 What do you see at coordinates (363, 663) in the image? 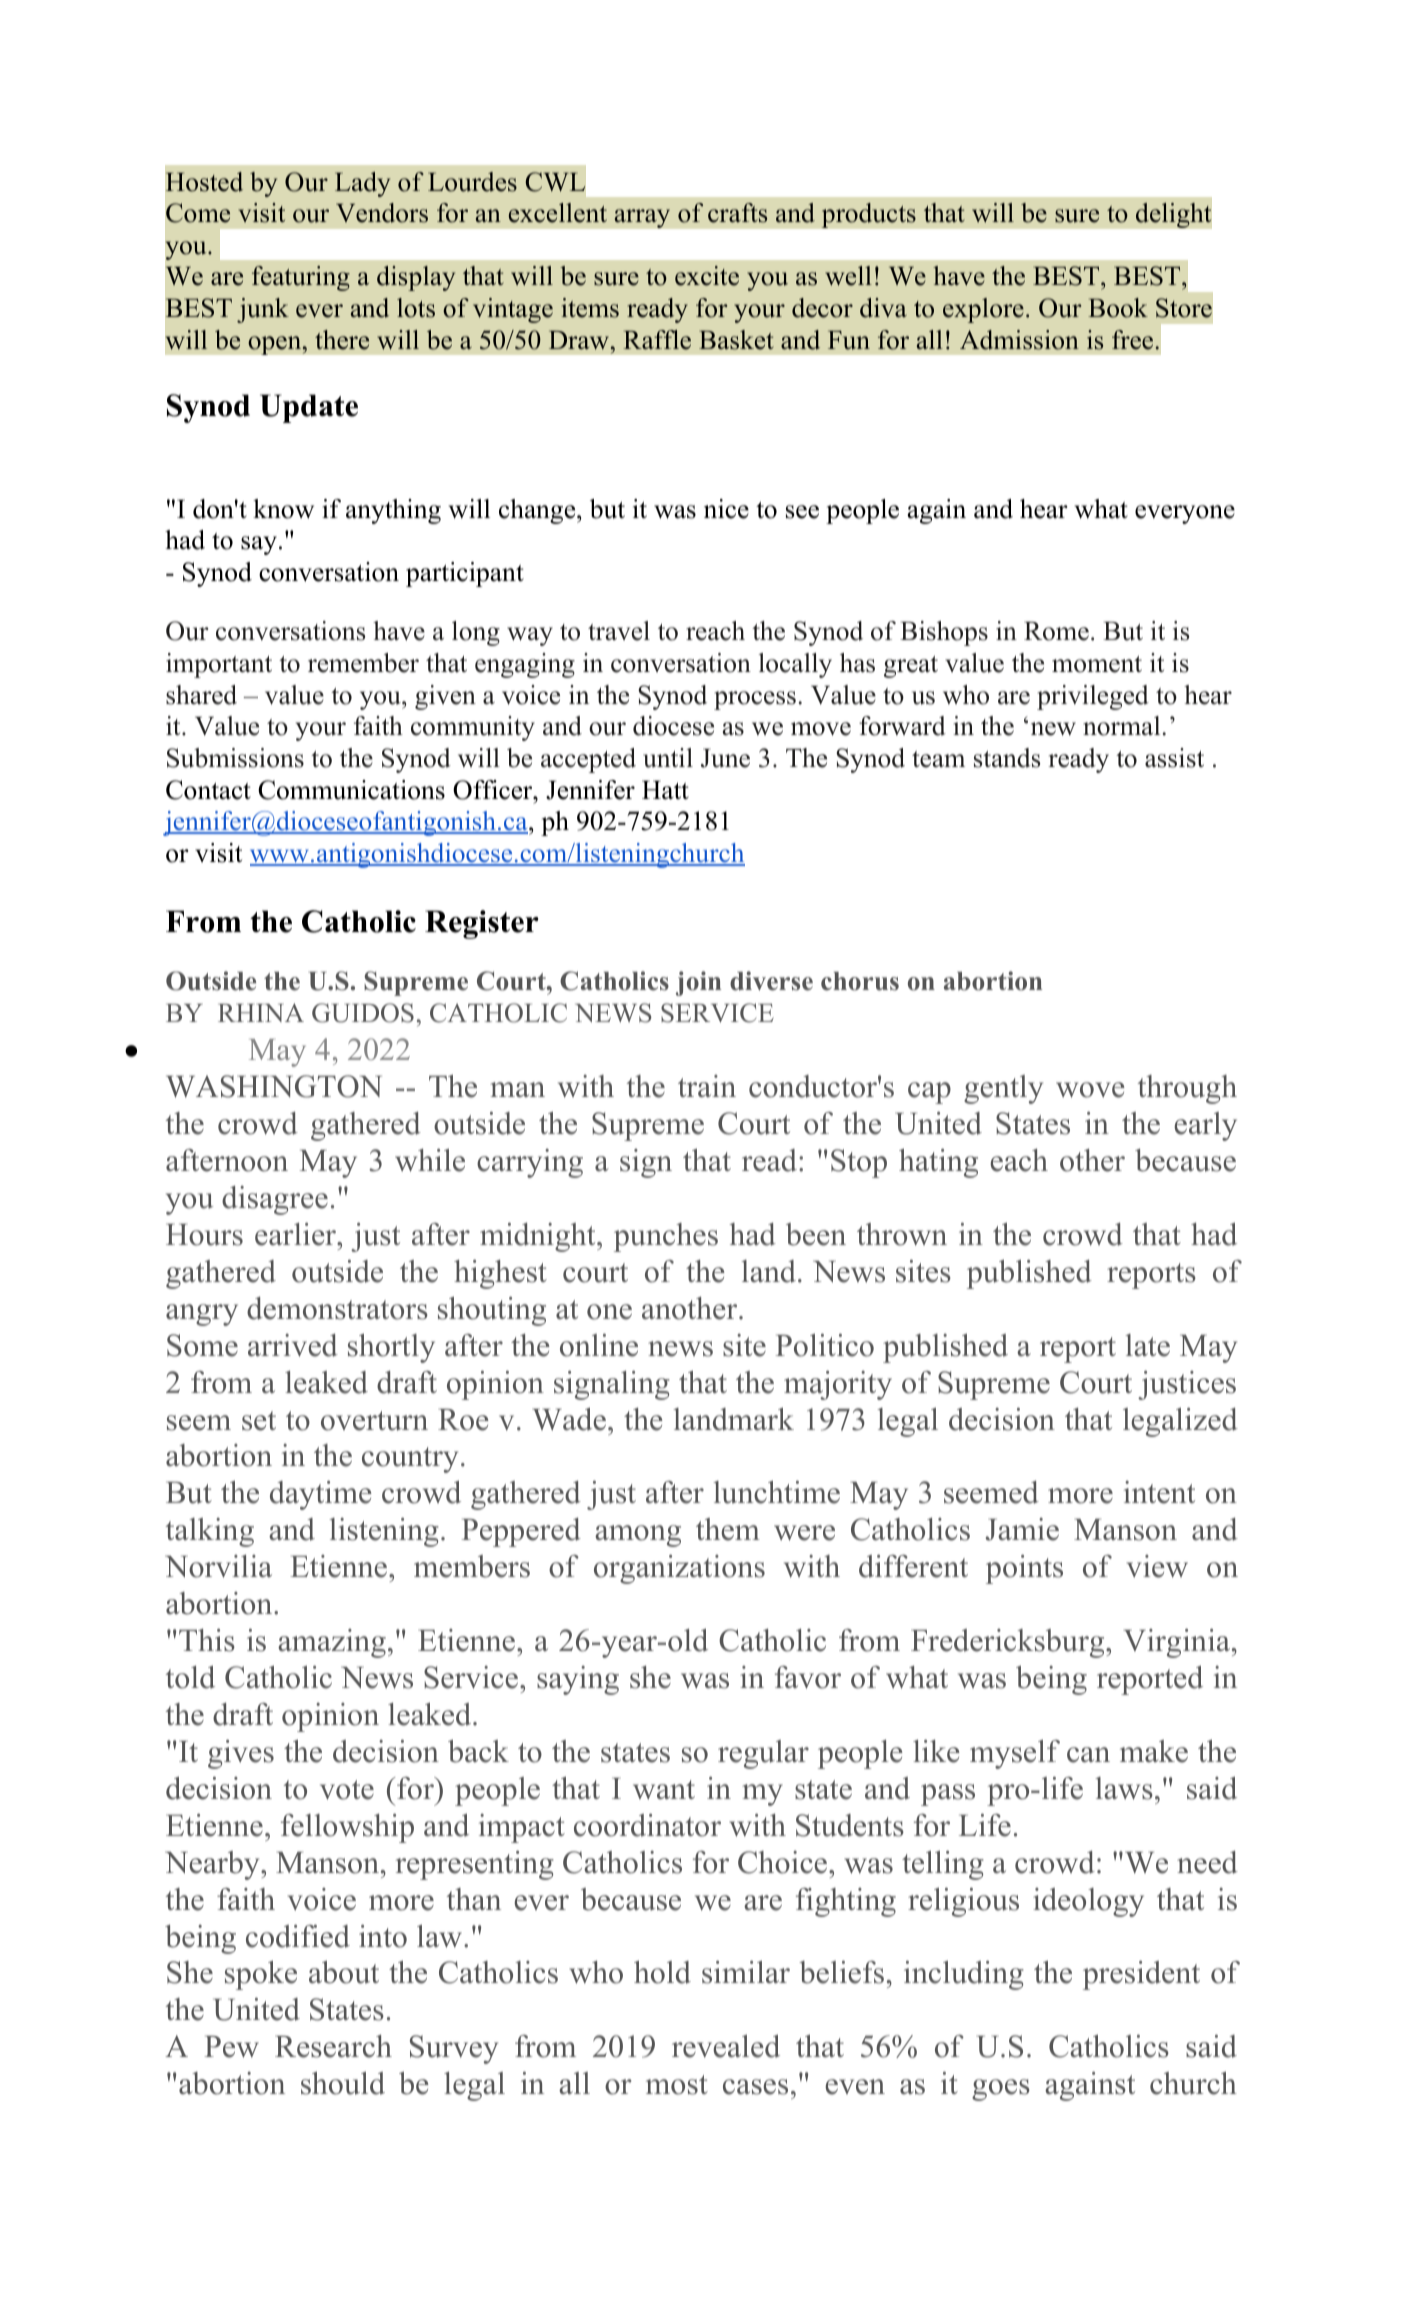
I see `remember` at bounding box center [363, 663].
